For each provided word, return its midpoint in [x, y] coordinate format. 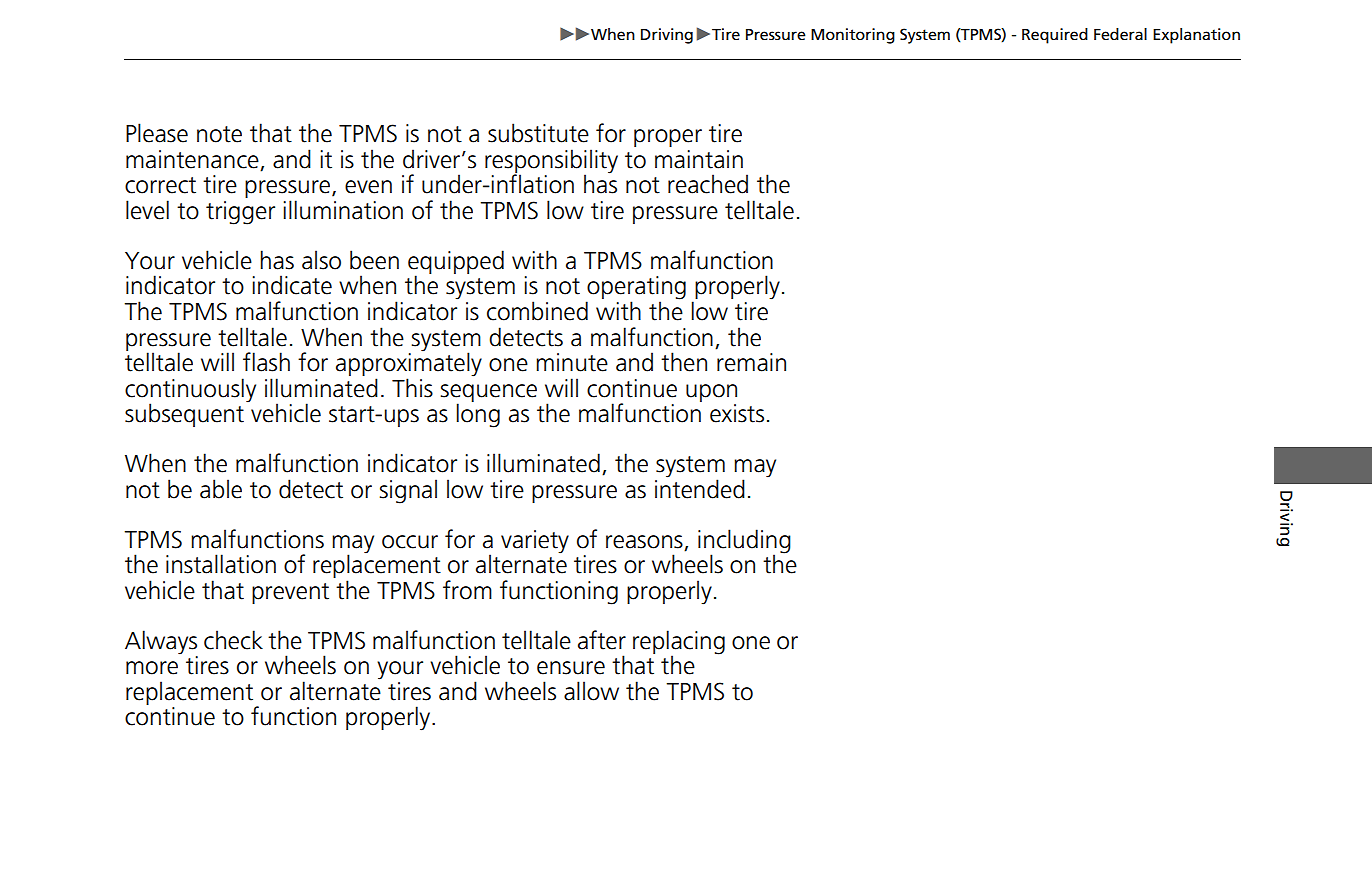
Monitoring [853, 36]
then [684, 362]
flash [266, 362]
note [219, 134]
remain [751, 362]
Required [1055, 36]
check [233, 640]
